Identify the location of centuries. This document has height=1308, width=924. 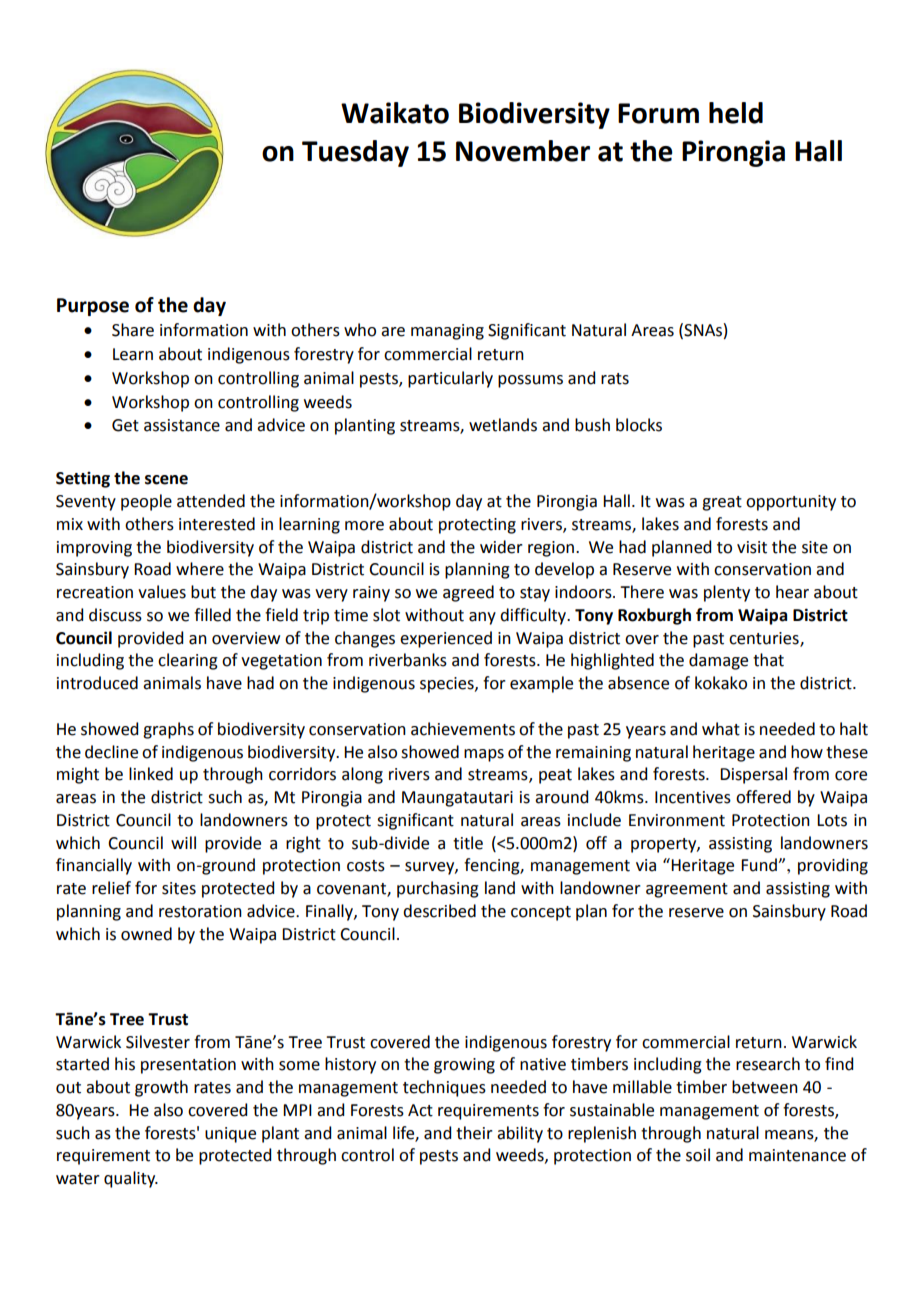
(765, 639).
